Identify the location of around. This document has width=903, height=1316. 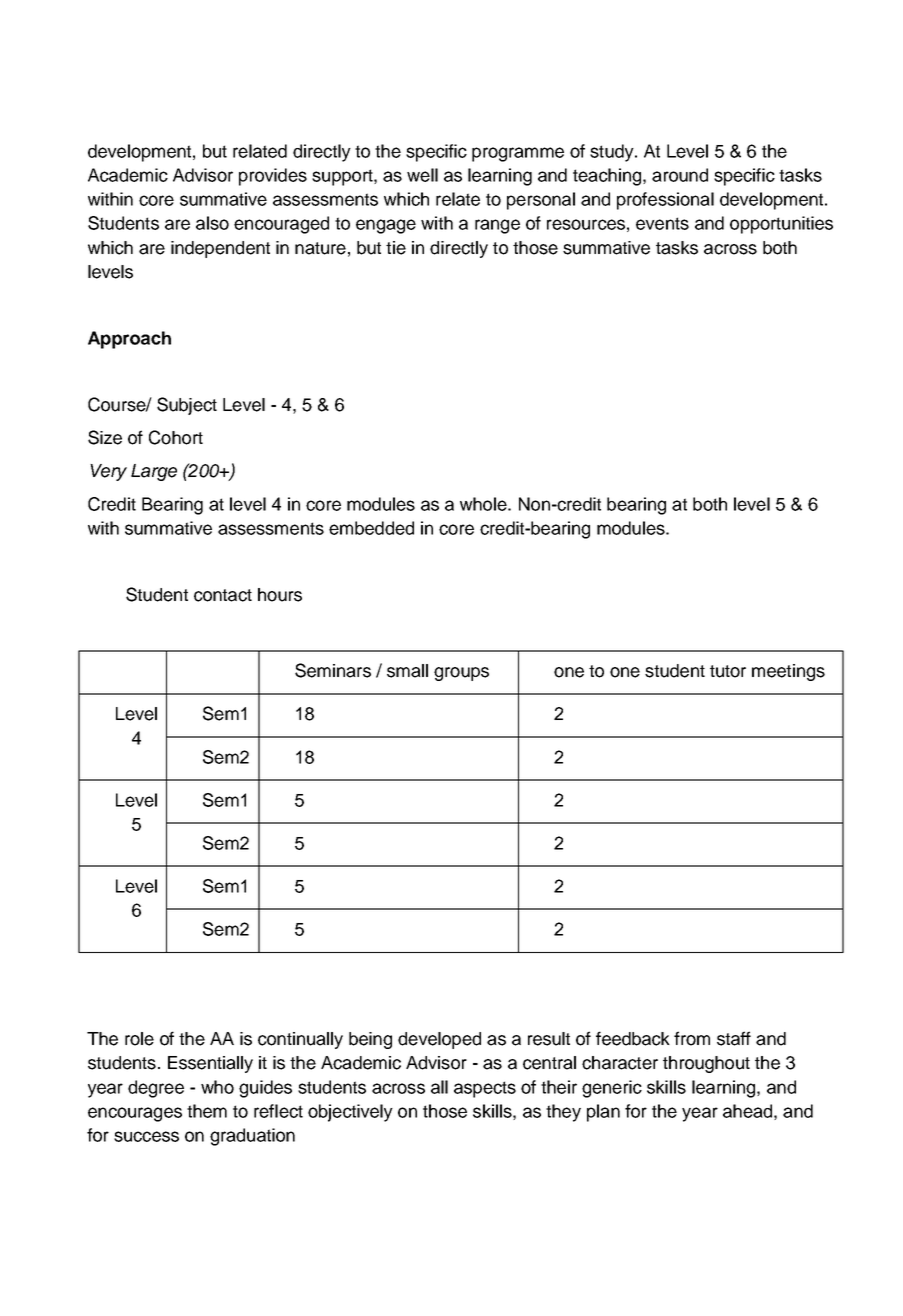
(680, 175).
